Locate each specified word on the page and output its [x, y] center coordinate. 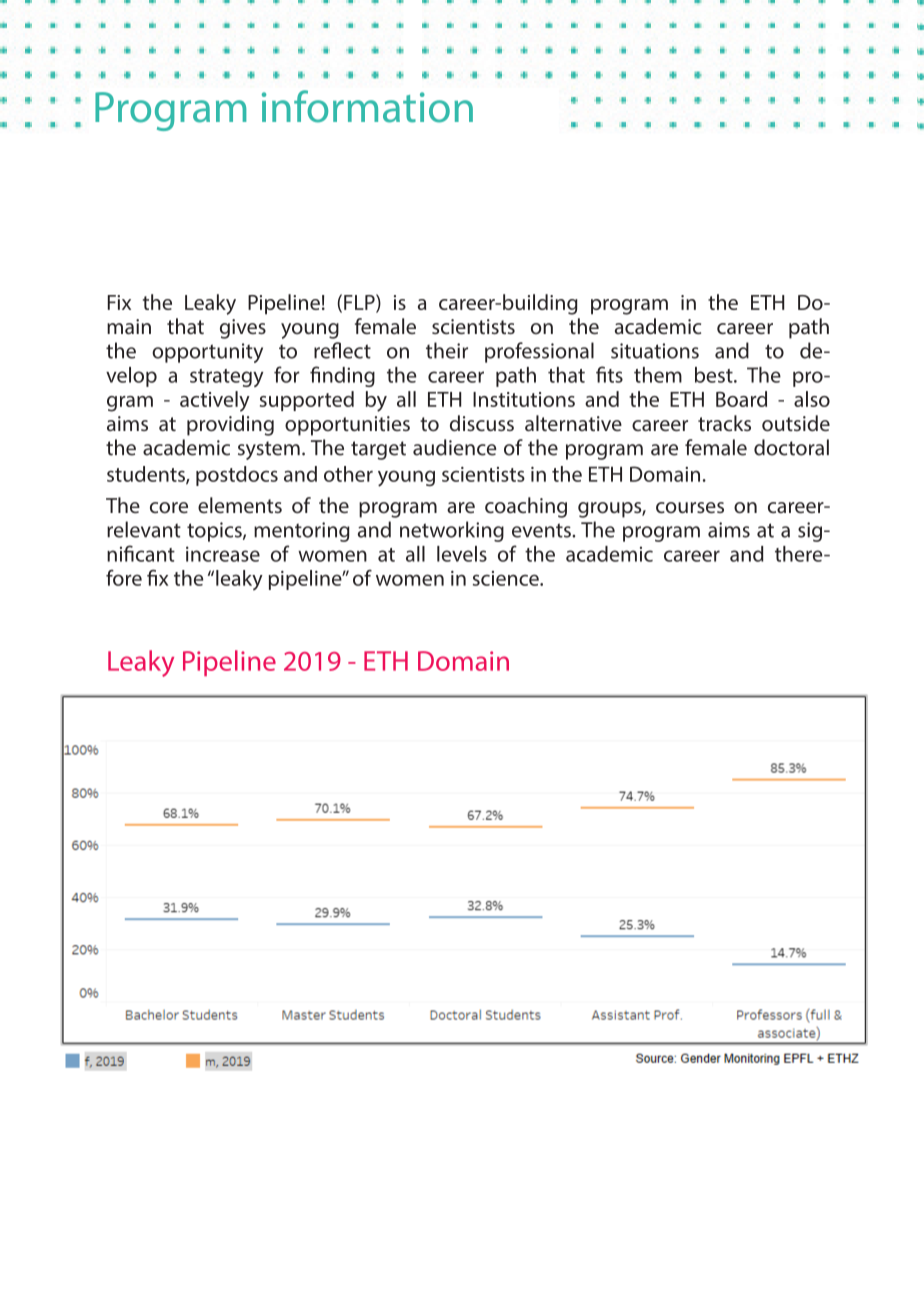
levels [462, 554]
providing [230, 425]
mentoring [302, 532]
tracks [724, 423]
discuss [482, 423]
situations [655, 351]
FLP [360, 303]
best [715, 375]
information [367, 106]
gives [243, 329]
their [447, 350]
